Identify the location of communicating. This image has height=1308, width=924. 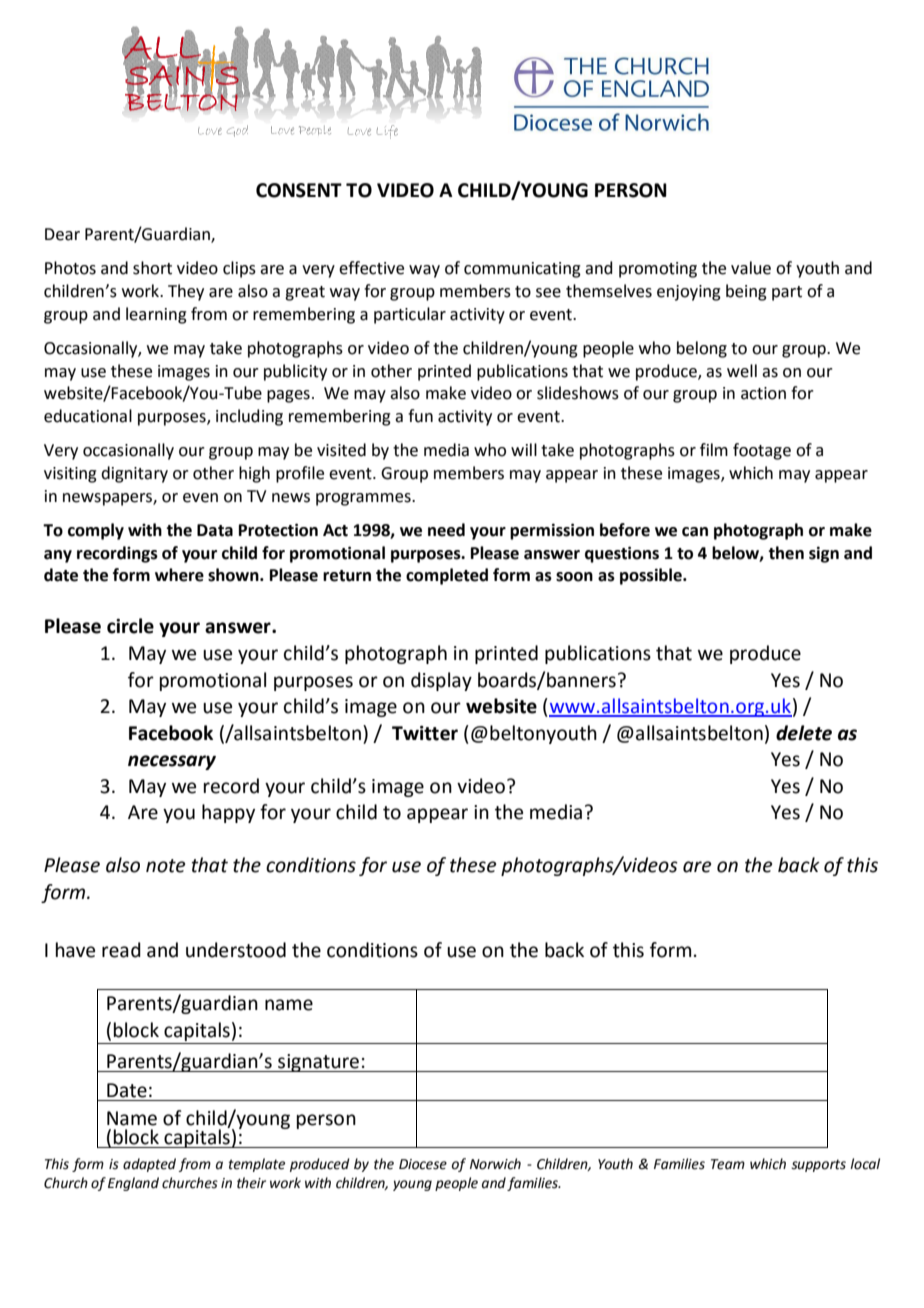
(522, 270).
